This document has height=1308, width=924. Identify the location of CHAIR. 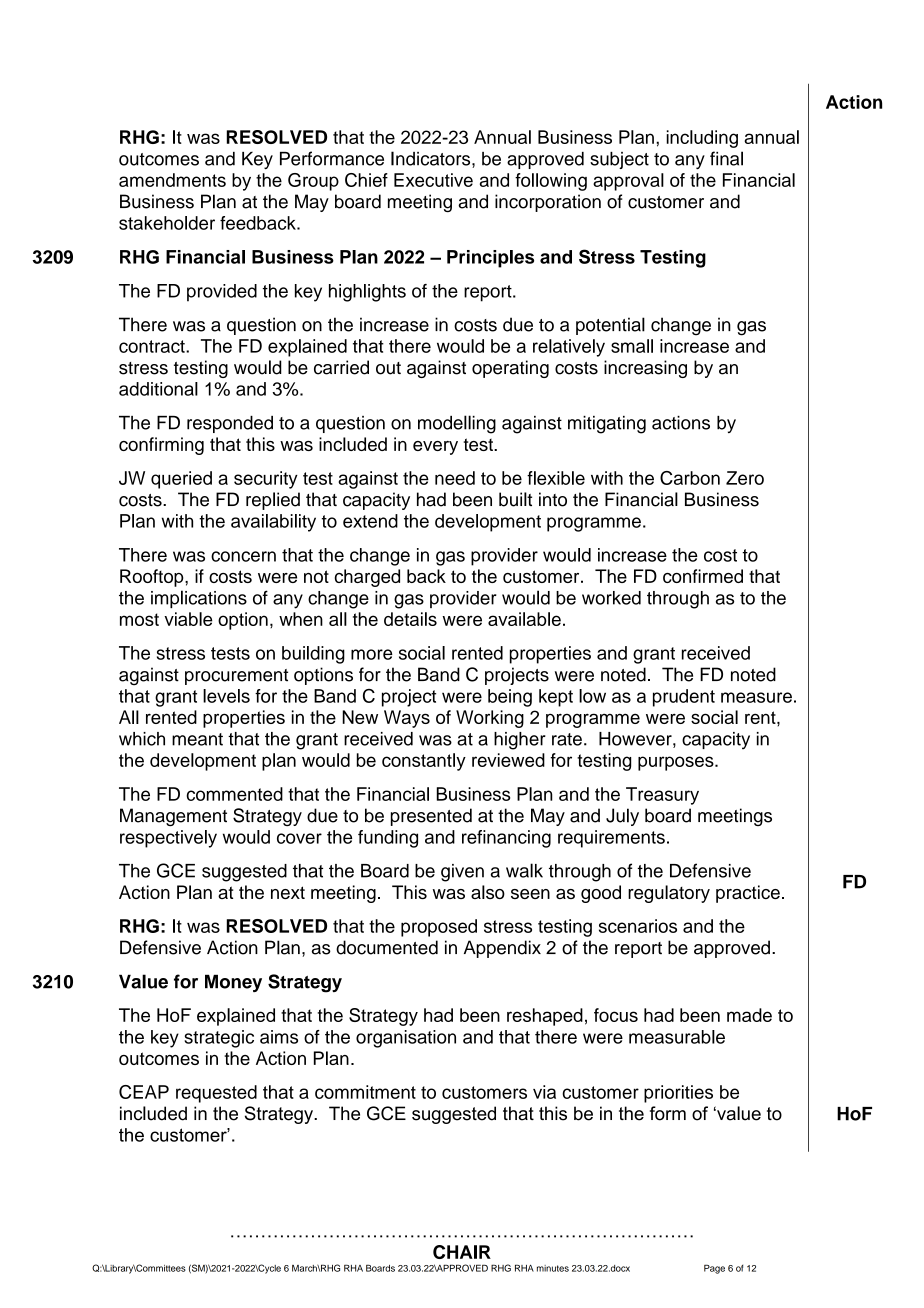
(462, 1252).
